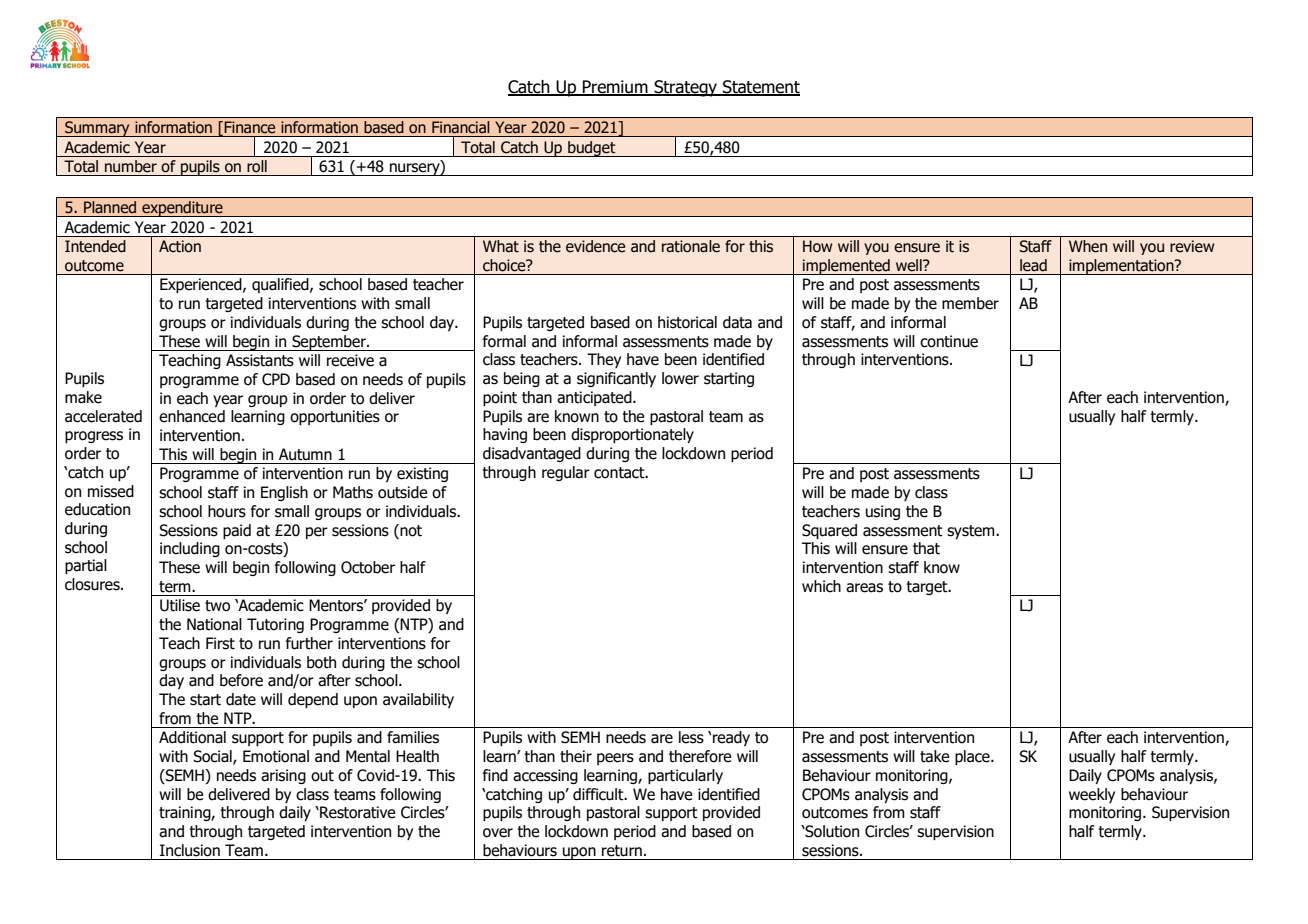 The height and width of the image is (924, 1308). Describe the element at coordinates (284, 493) in the image. I see `English` at that location.
